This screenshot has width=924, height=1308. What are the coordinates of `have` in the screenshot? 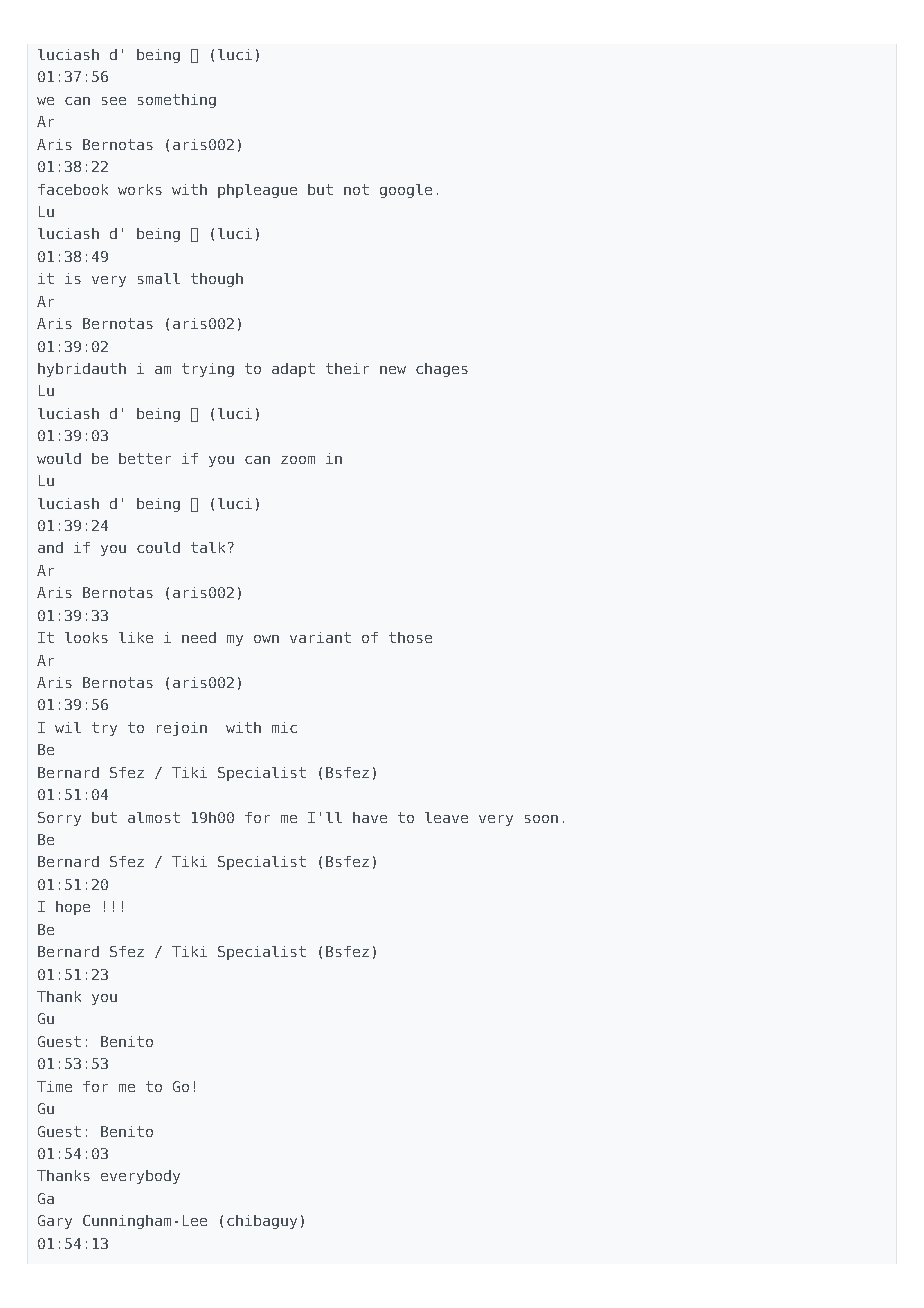 It's located at (370, 817).
